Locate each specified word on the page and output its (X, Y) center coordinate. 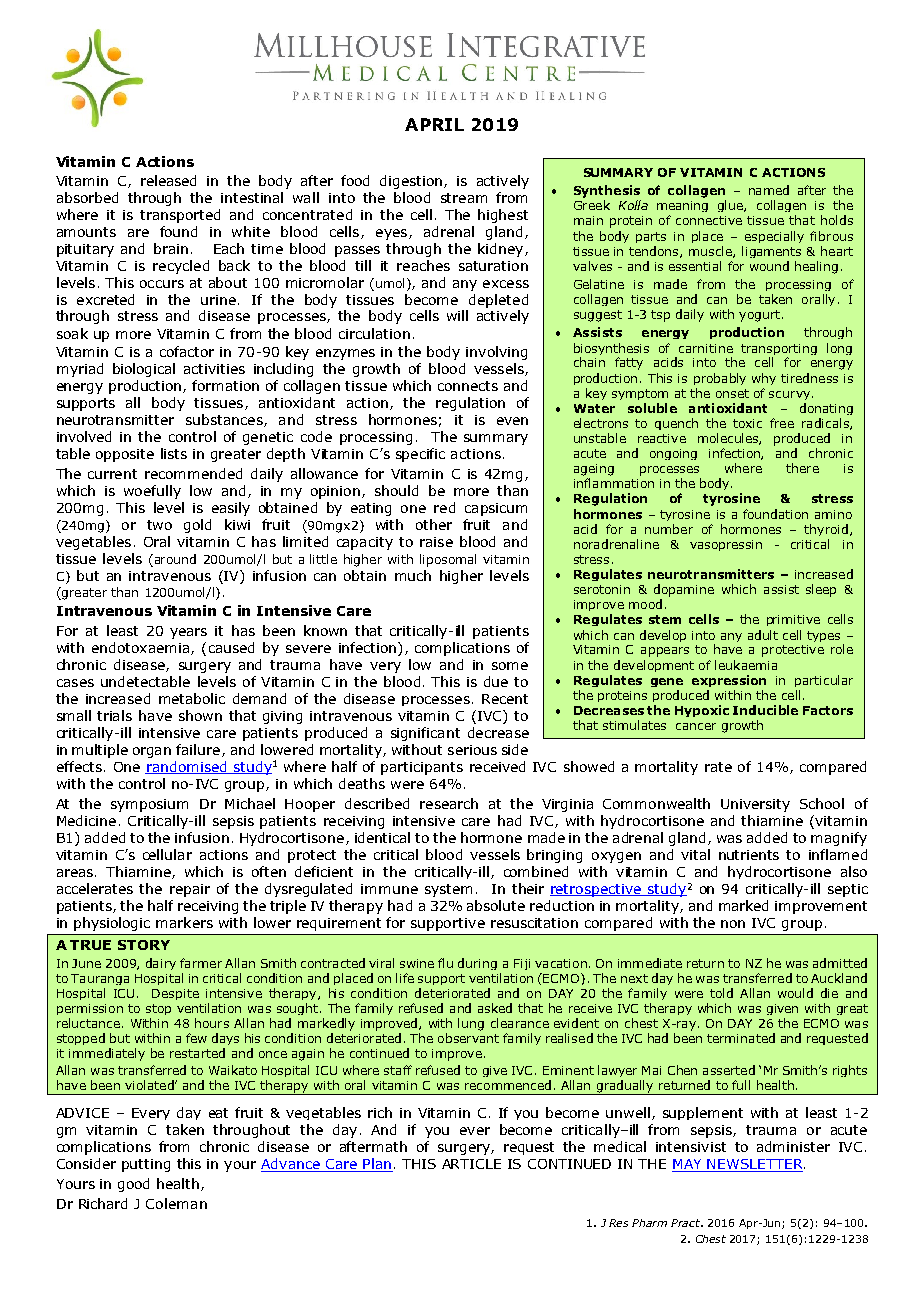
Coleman (176, 1203)
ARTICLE (471, 1164)
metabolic (192, 698)
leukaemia (746, 665)
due (496, 681)
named (769, 190)
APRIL (434, 124)
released (168, 180)
